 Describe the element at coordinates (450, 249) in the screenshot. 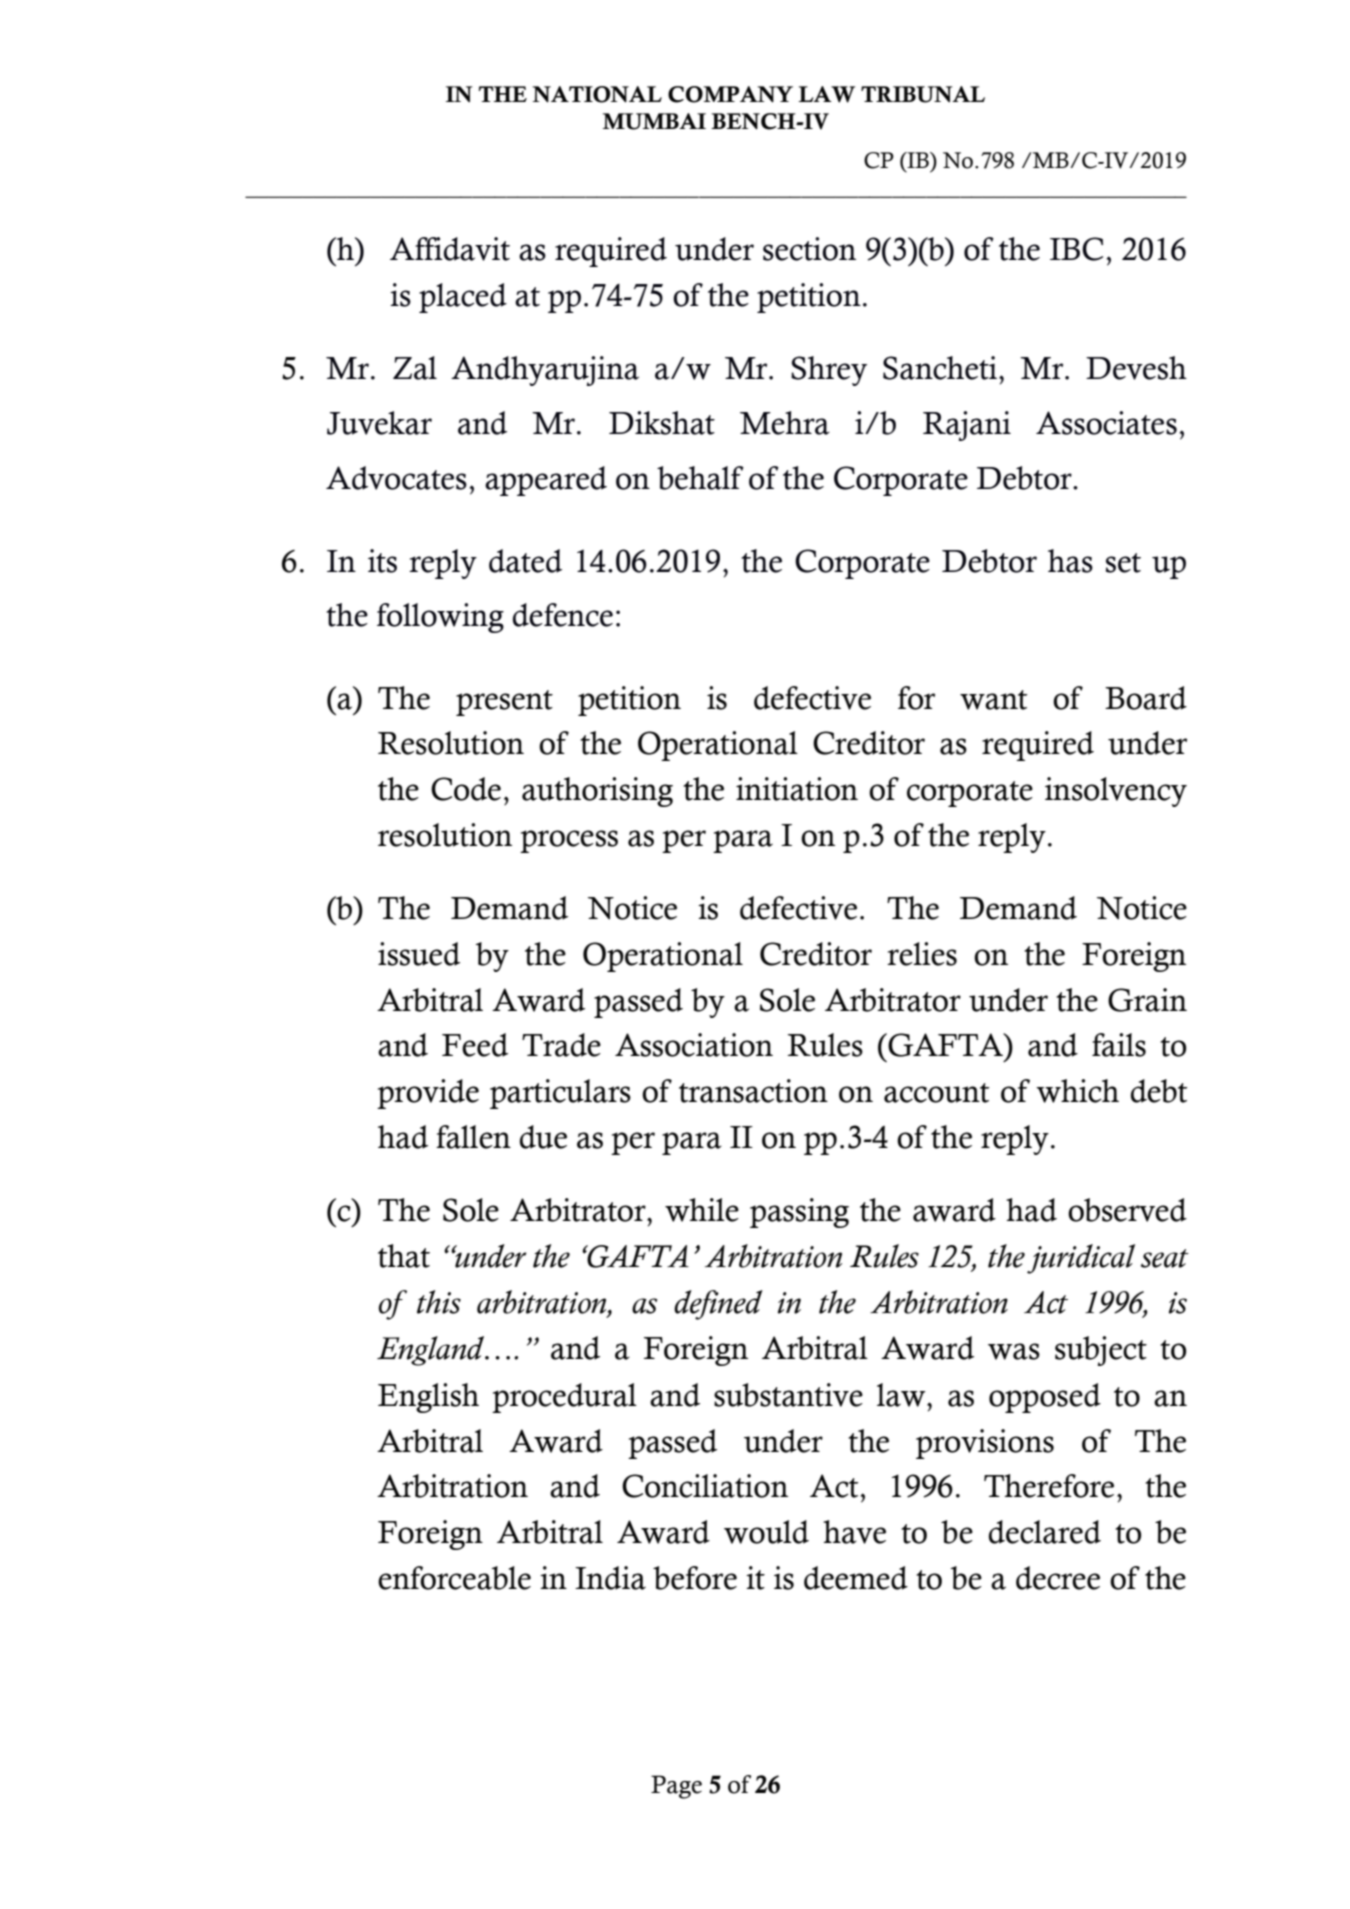

I see `Affidavit` at that location.
